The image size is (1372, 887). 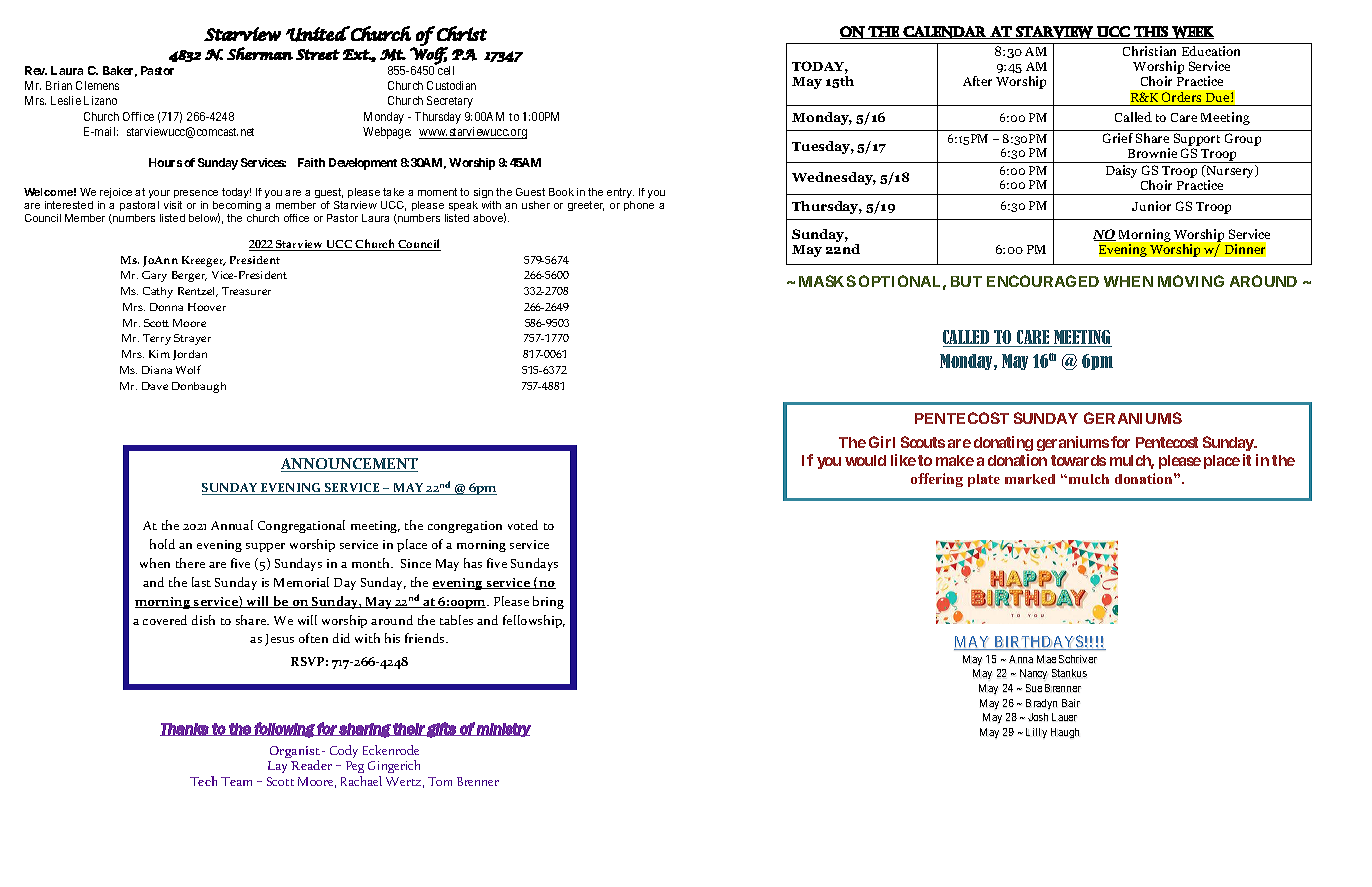 What do you see at coordinates (523, 525) in the screenshot?
I see `voted` at bounding box center [523, 525].
